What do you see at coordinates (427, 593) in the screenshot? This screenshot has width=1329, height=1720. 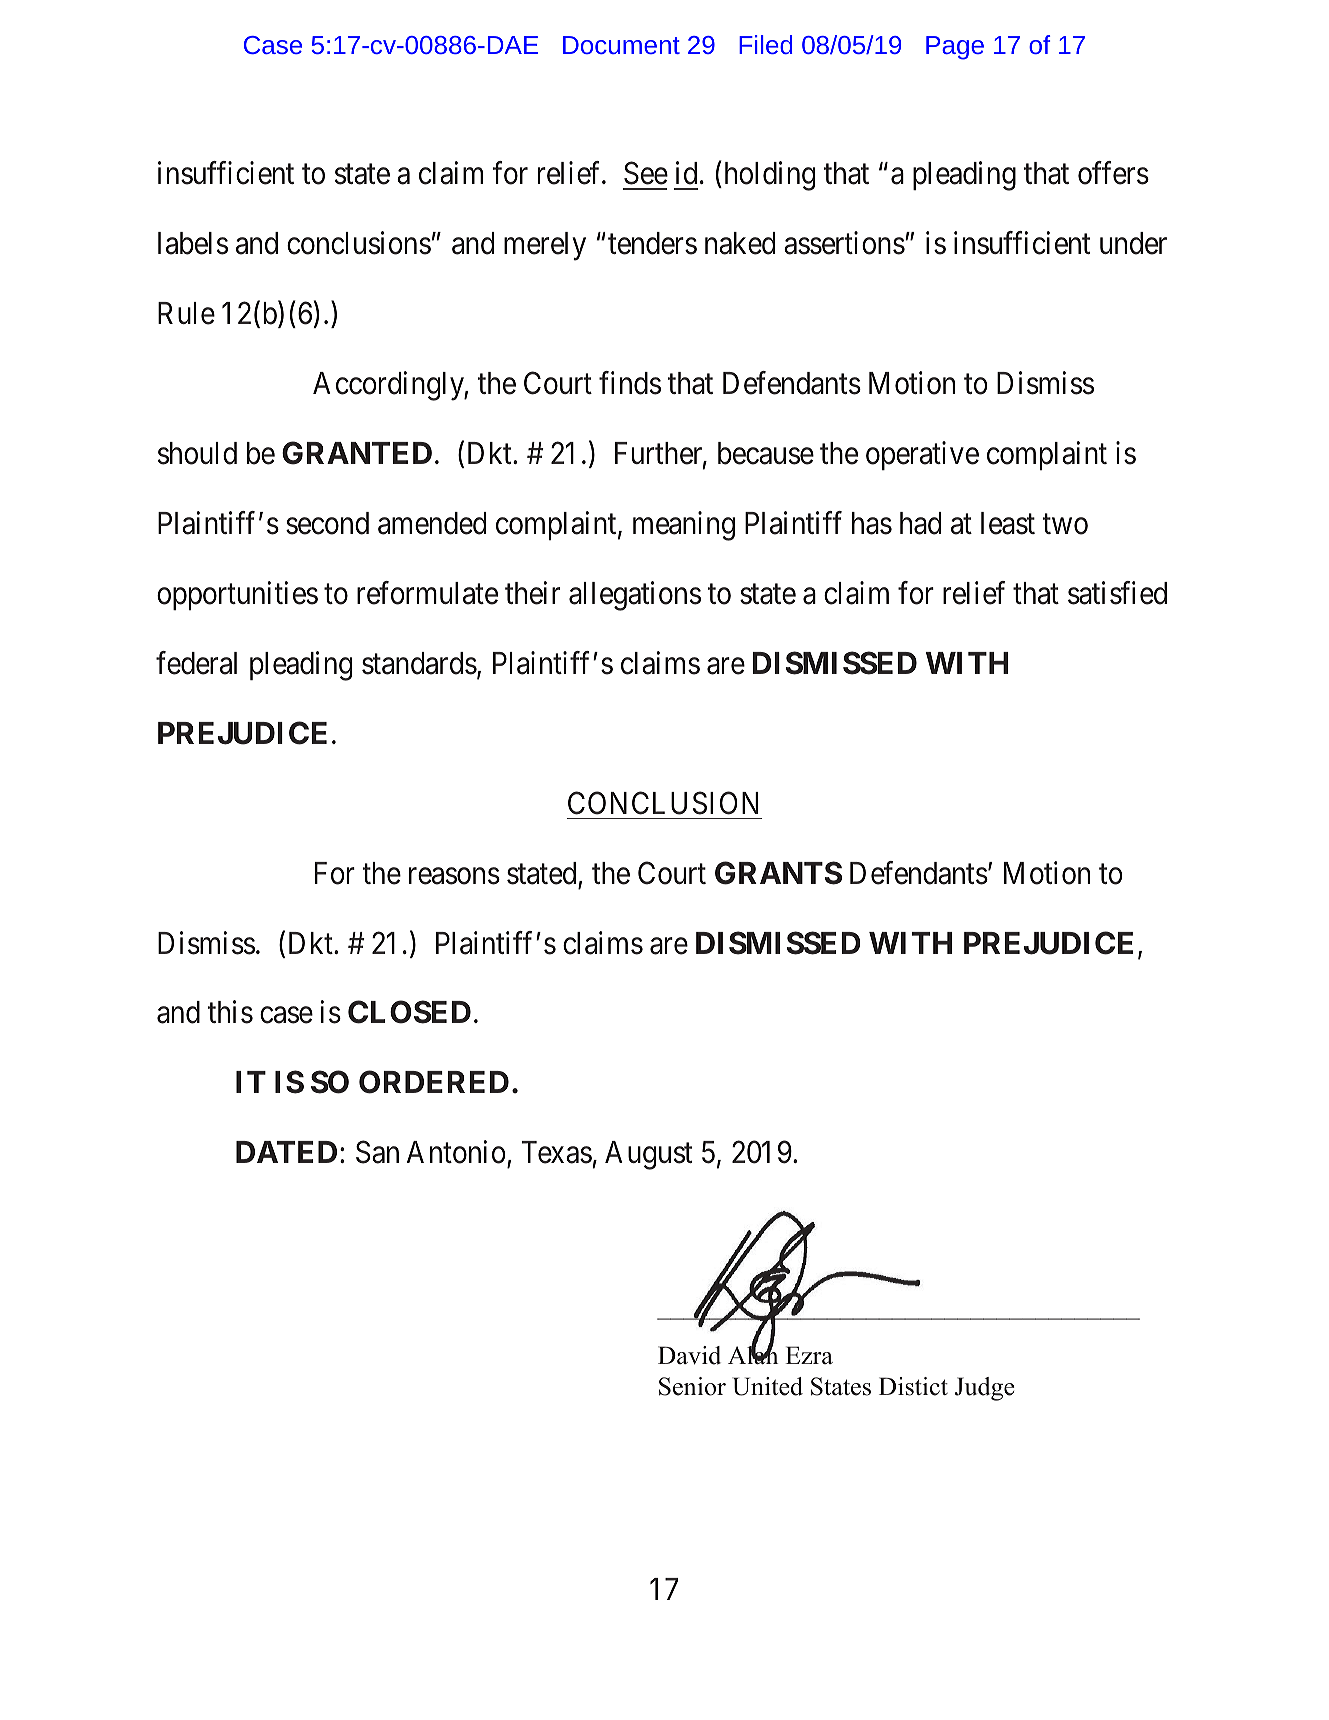 I see `reformulate` at bounding box center [427, 593].
